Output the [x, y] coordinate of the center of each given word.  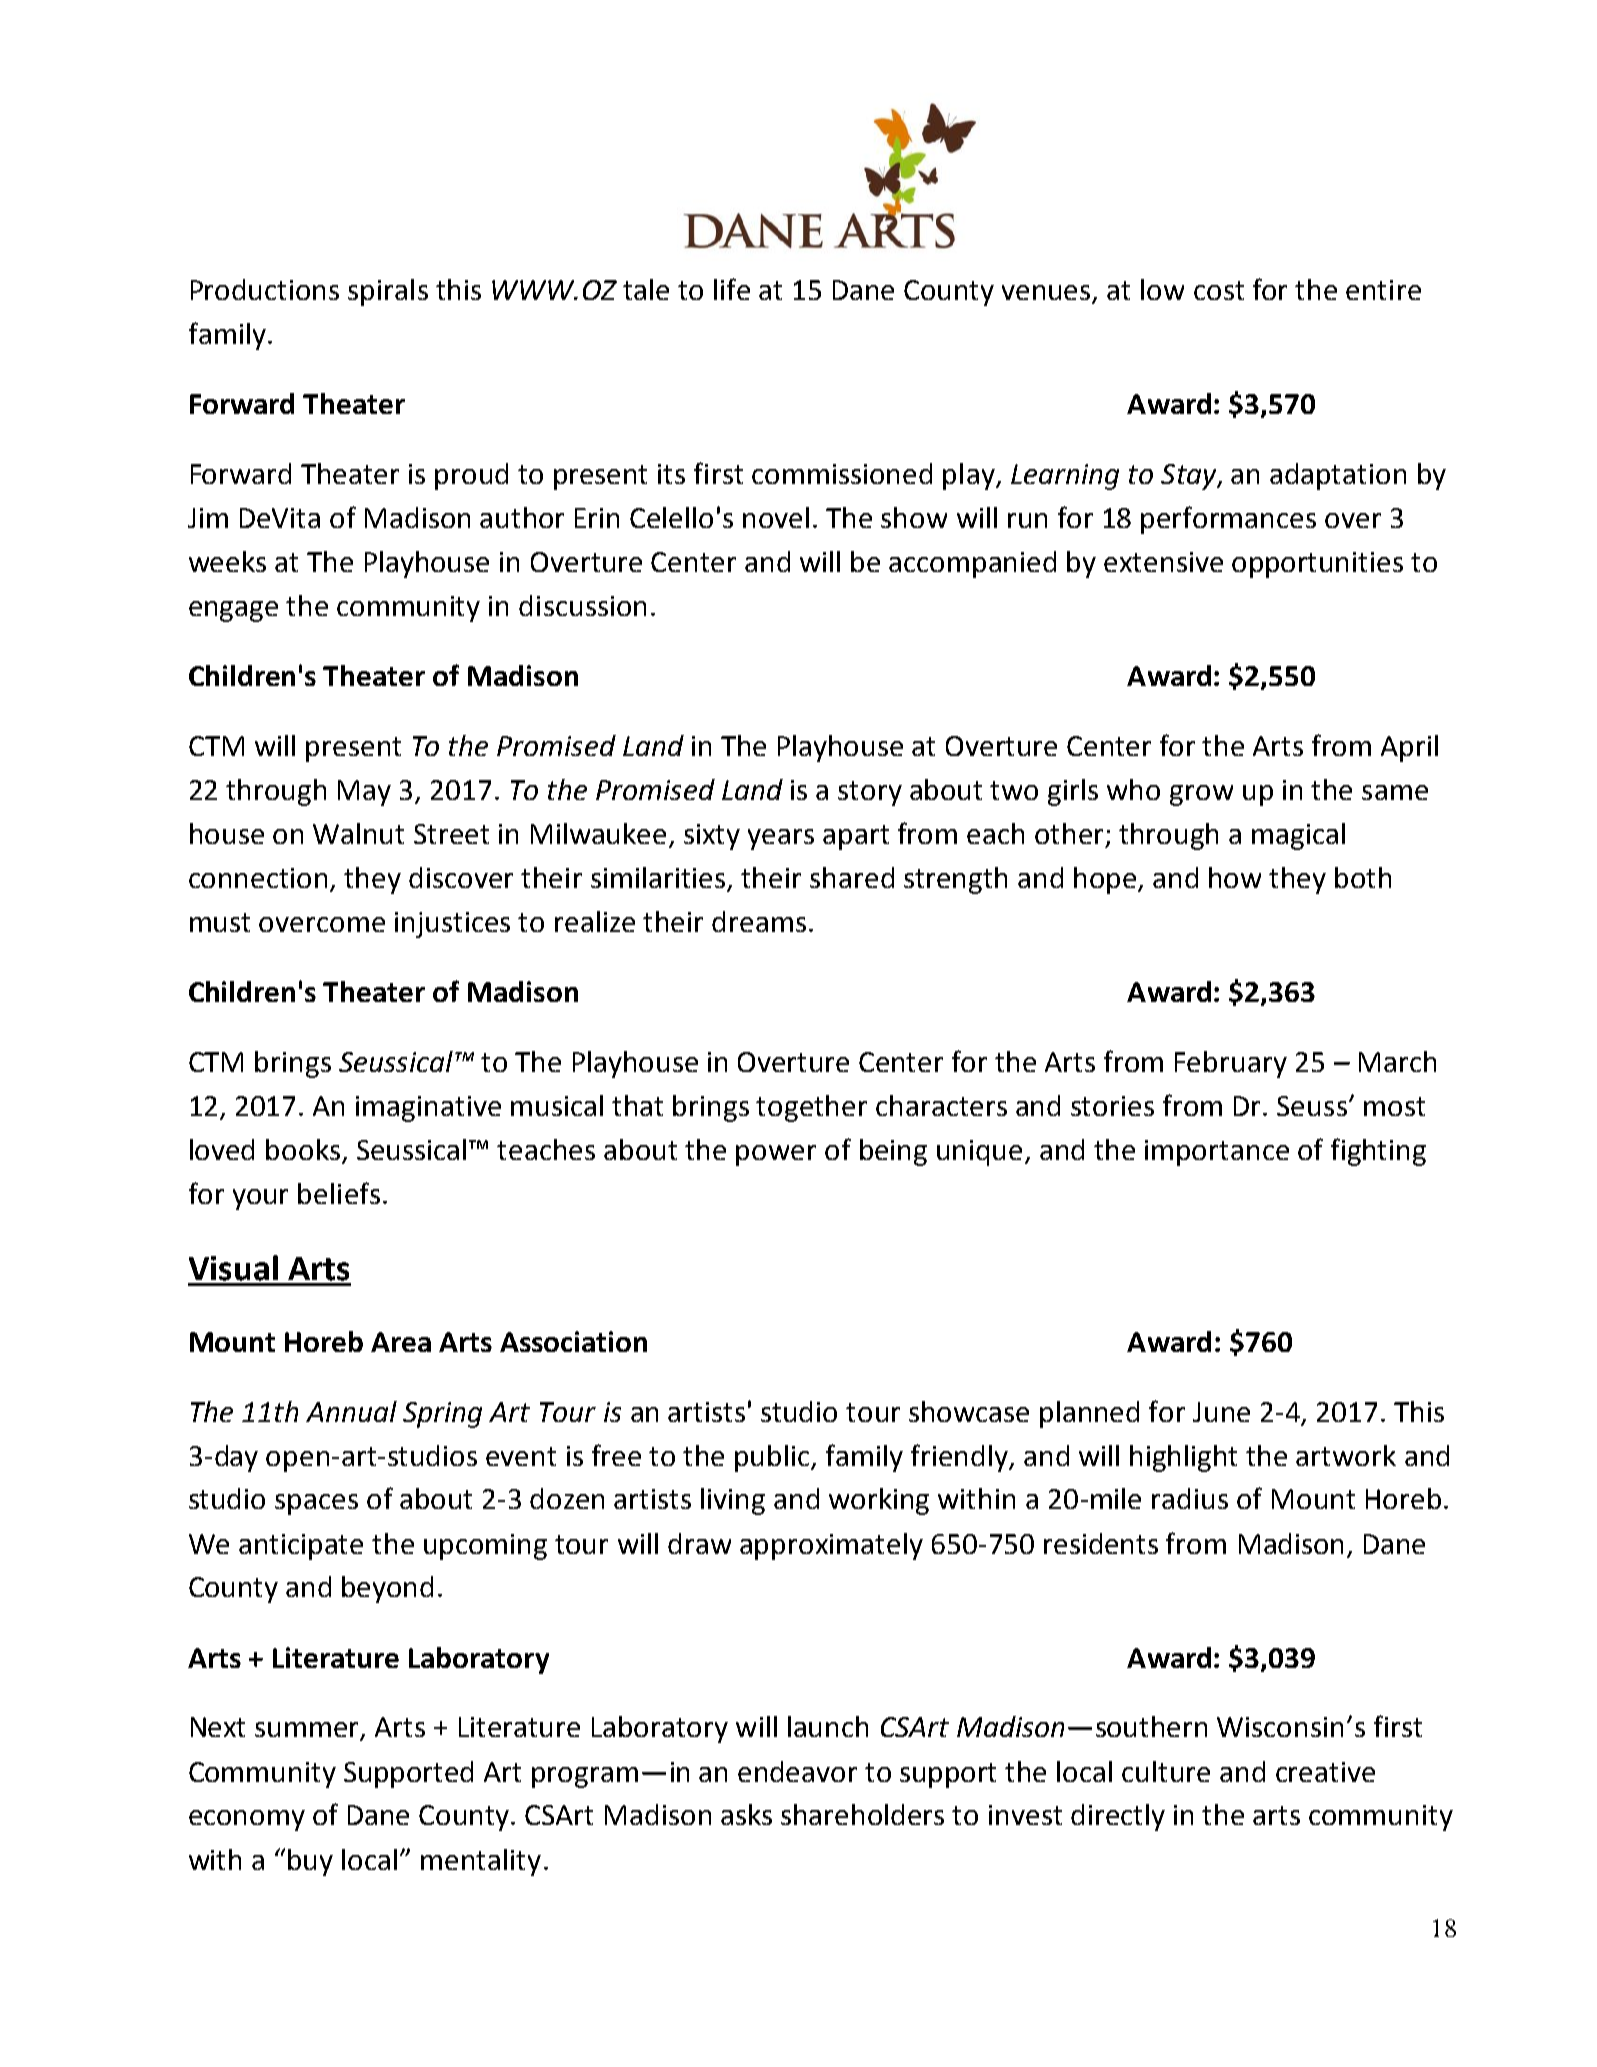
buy [310, 1862]
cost [1219, 290]
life [732, 289]
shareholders [862, 1814]
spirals [388, 292]
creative [1325, 1772]
